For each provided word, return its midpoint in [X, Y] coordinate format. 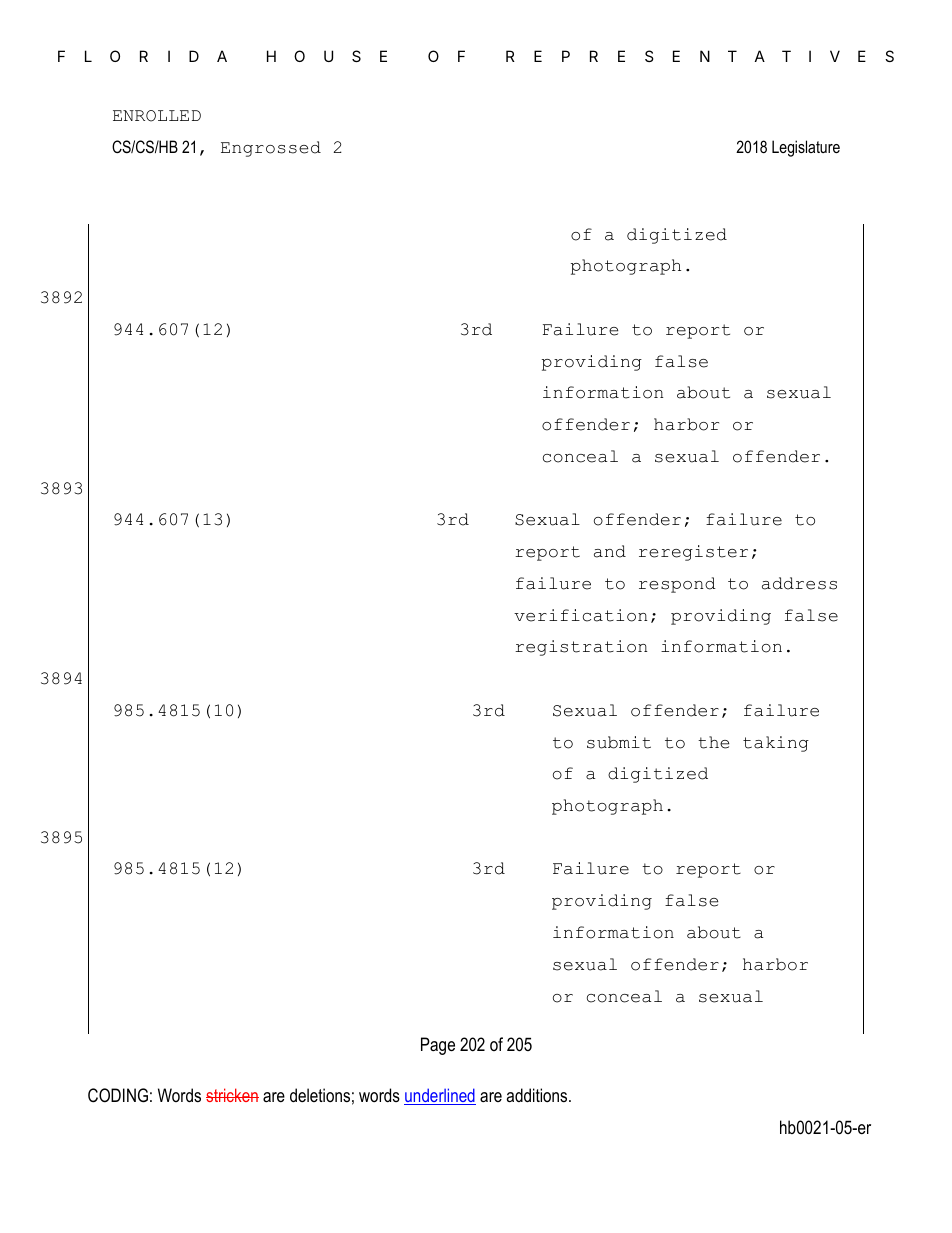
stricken [232, 1095]
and [610, 551]
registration [581, 648]
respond [677, 585]
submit [619, 742]
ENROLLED [157, 116]
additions [538, 1095]
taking [776, 744]
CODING [118, 1095]
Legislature [806, 148]
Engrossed [271, 149]
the [713, 742]
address [799, 583]
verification [580, 615]
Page [438, 1046]
